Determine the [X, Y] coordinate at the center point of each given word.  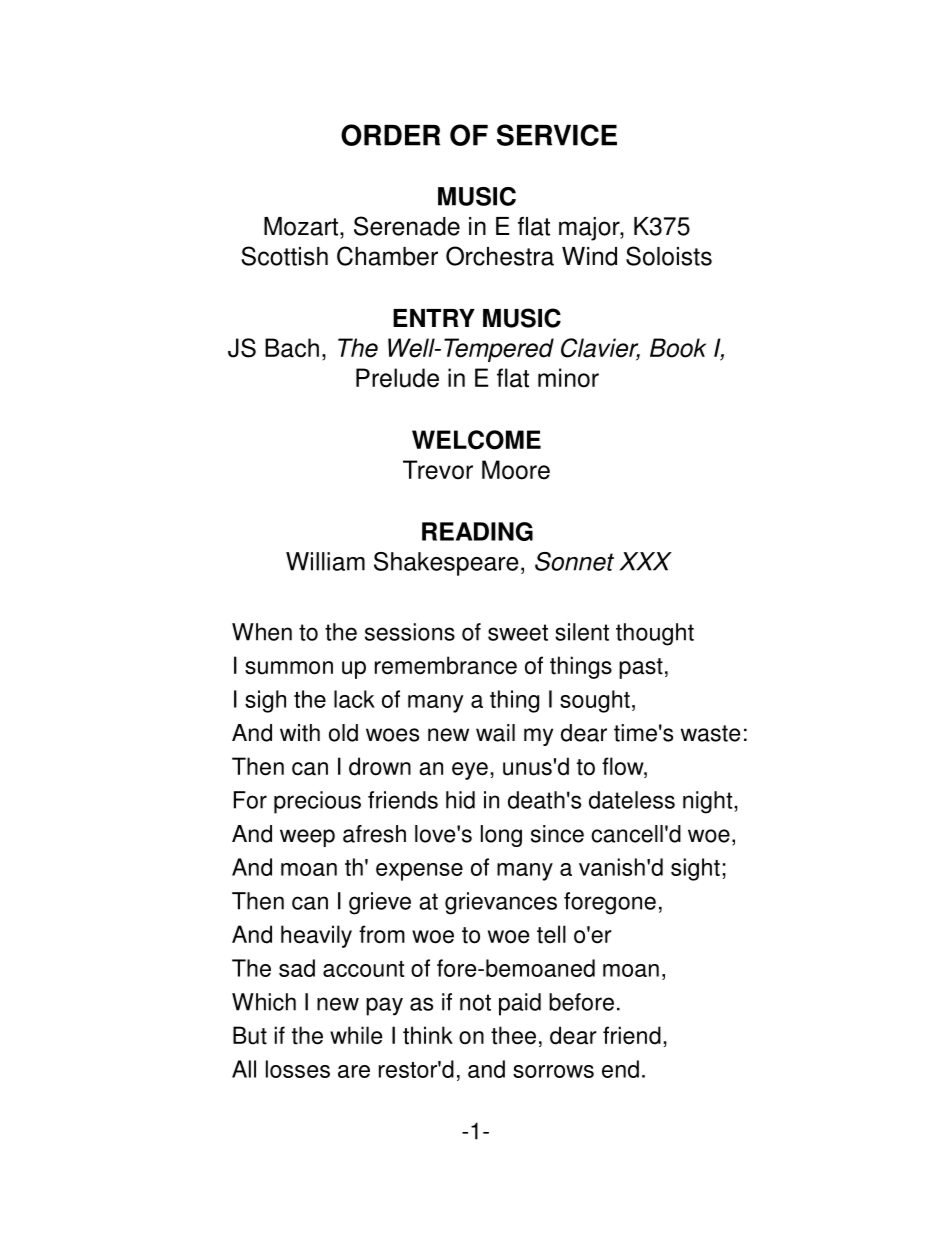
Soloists [669, 256]
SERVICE [557, 135]
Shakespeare [446, 564]
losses [298, 1069]
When [262, 632]
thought [655, 634]
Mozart [301, 226]
